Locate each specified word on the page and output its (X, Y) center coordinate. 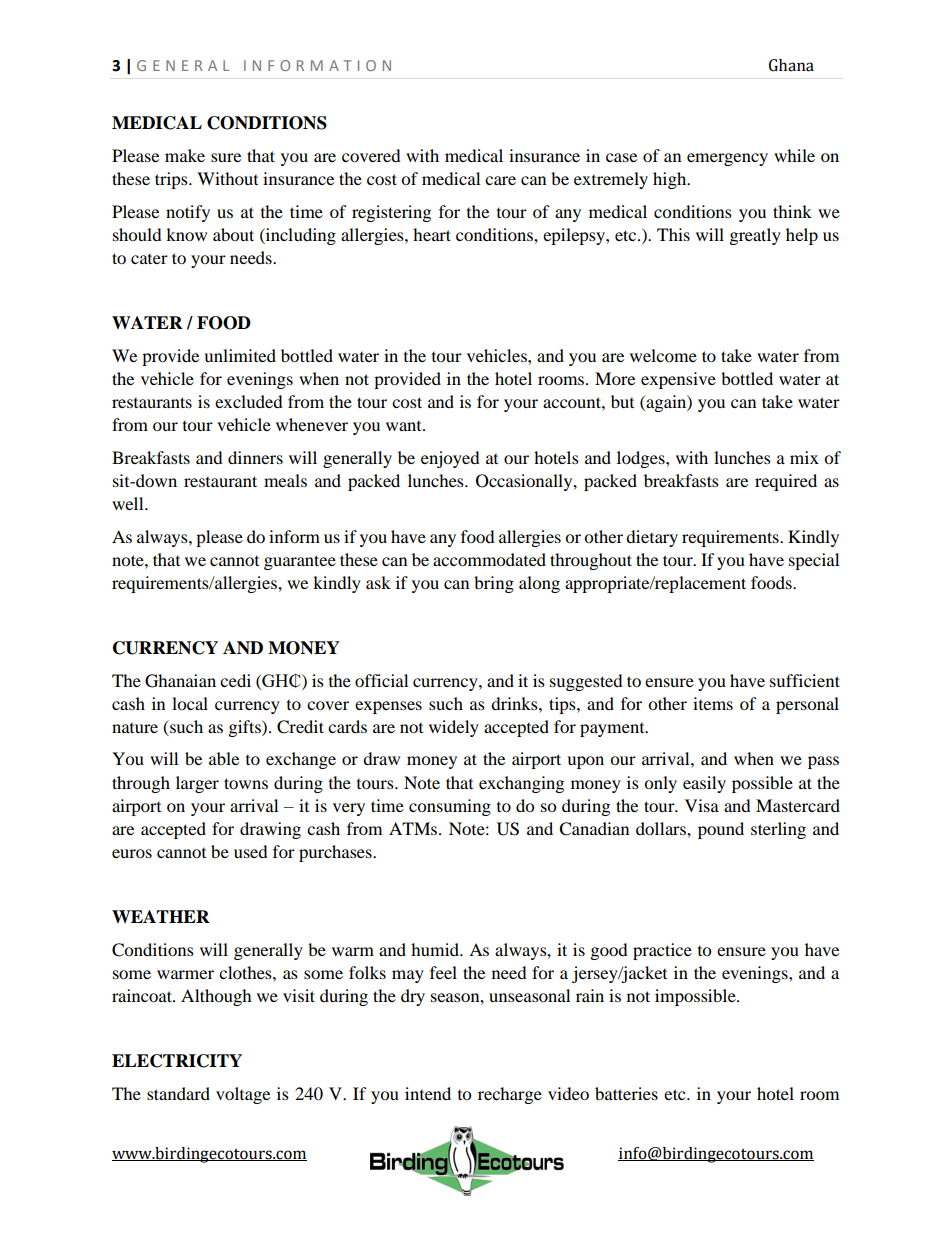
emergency (727, 159)
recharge (510, 1095)
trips (172, 180)
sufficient (805, 680)
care (500, 180)
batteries (626, 1093)
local (190, 703)
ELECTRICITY (177, 1061)
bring (494, 584)
